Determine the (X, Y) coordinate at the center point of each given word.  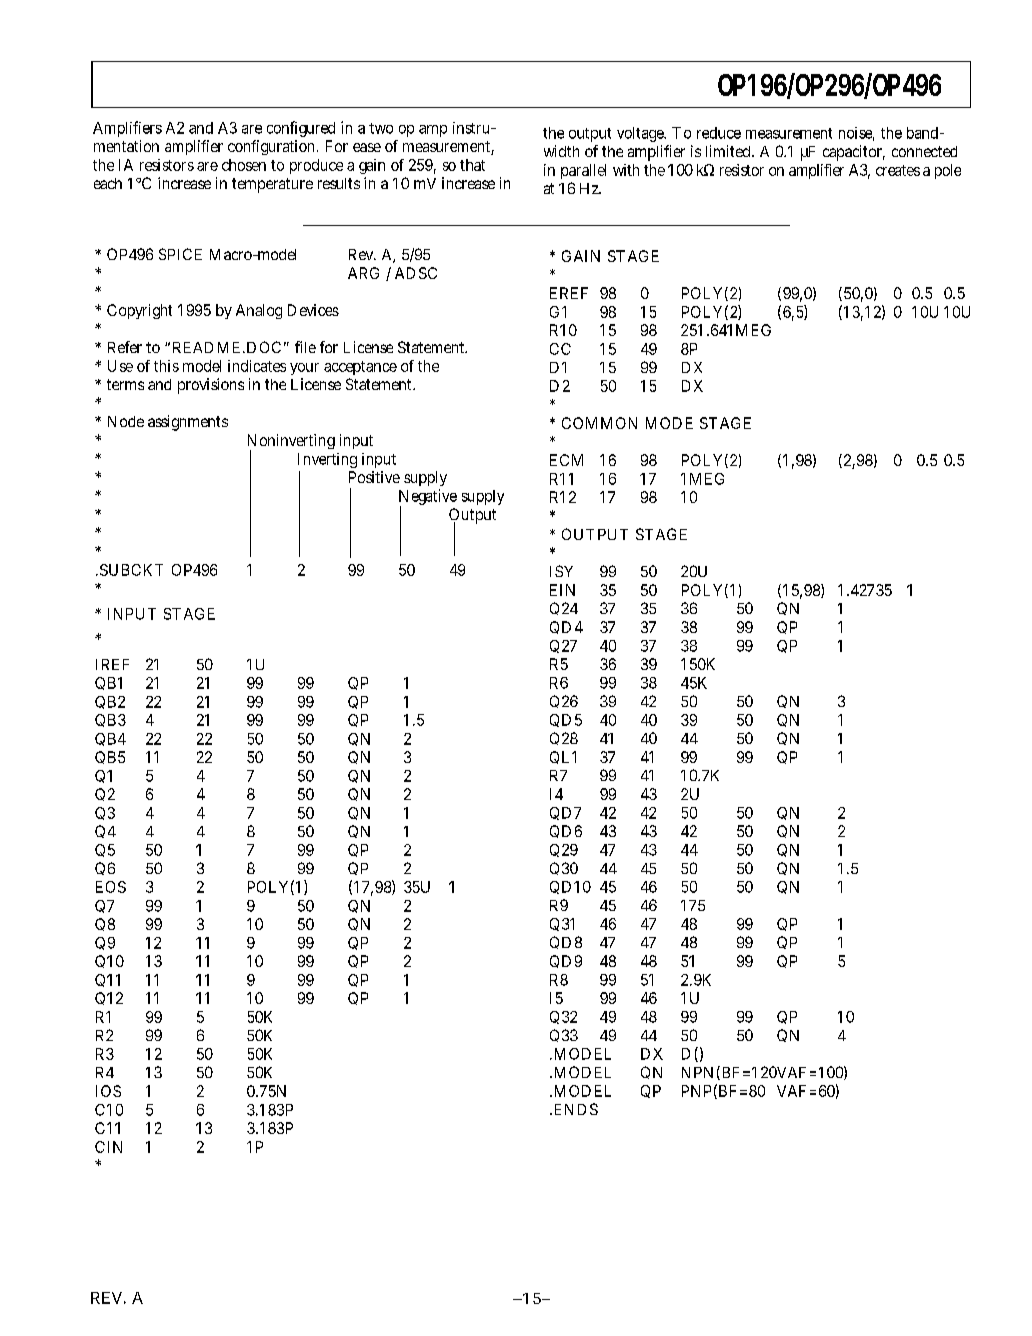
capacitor (854, 153)
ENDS (574, 1109)
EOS (111, 887)
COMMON (599, 423)
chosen (244, 165)
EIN (562, 590)
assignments (188, 423)
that (472, 165)
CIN (108, 1147)
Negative (428, 498)
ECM (566, 460)
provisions (211, 386)
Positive (374, 477)
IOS (108, 1091)
